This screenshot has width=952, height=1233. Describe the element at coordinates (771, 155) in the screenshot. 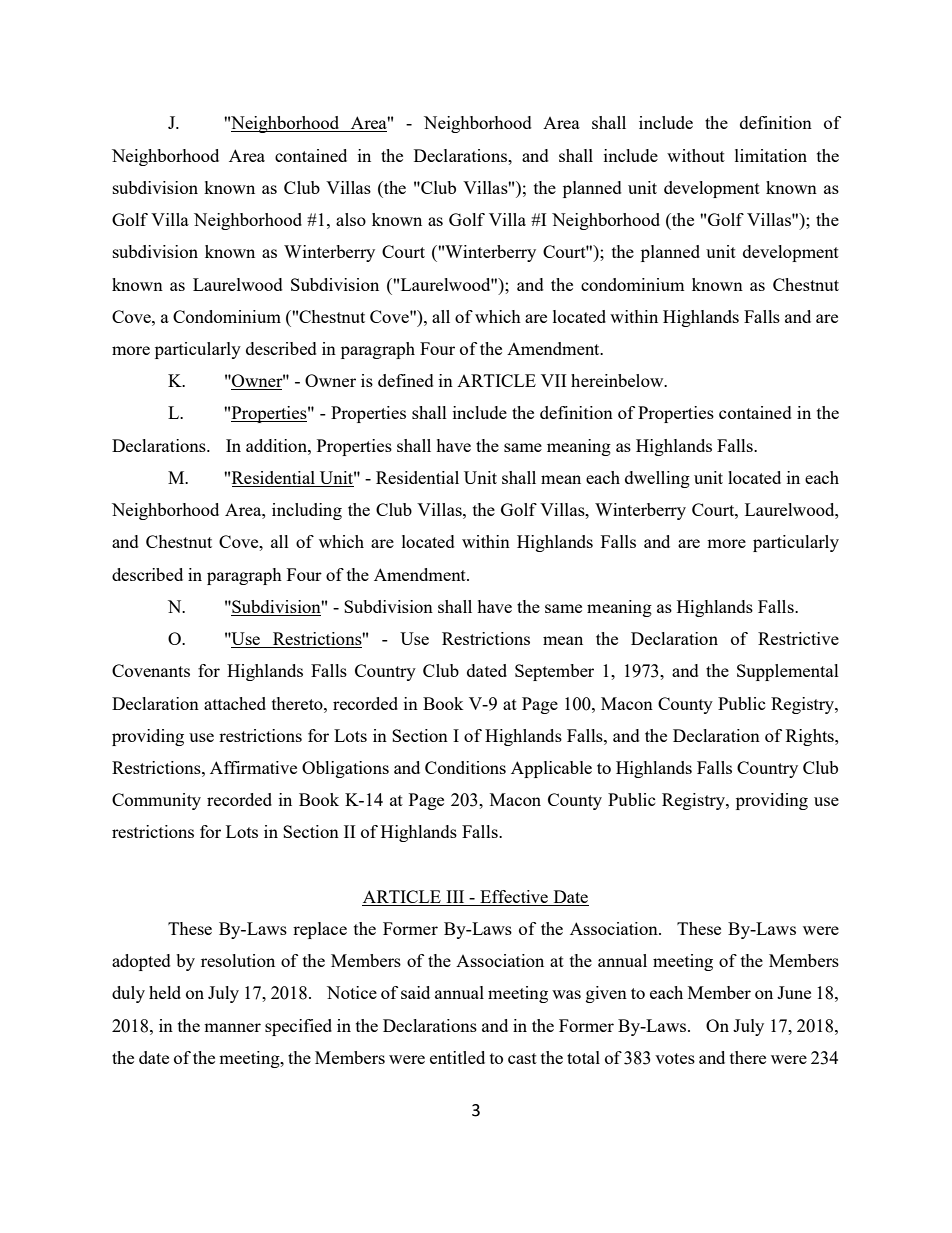

I see `limitation` at that location.
